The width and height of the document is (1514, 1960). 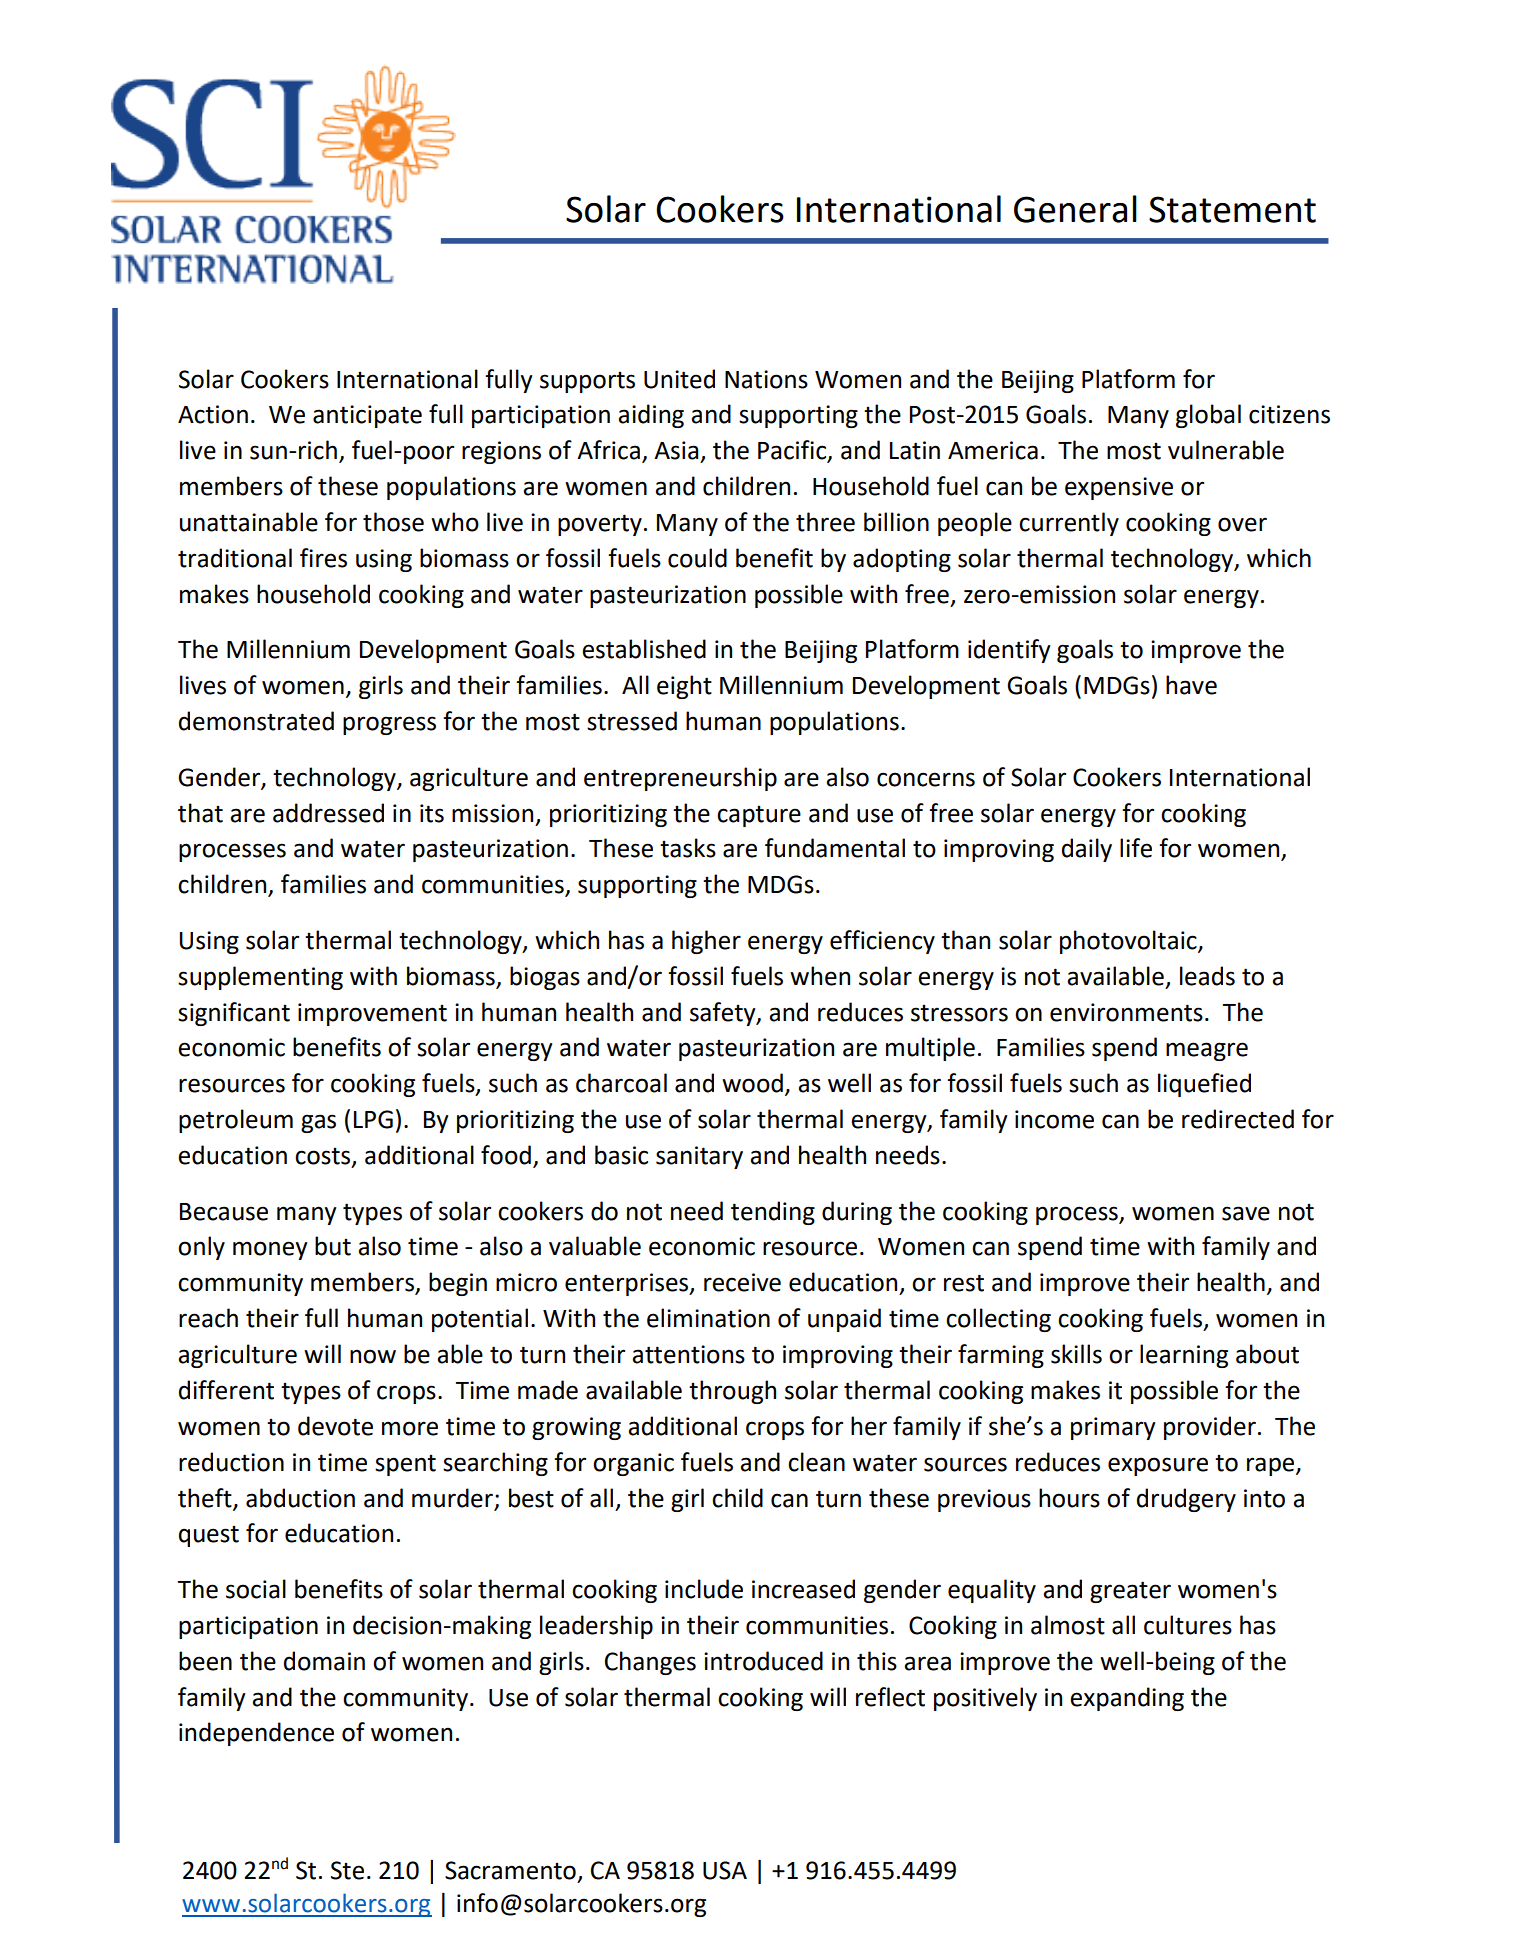 I want to click on life, so click(x=1136, y=848).
